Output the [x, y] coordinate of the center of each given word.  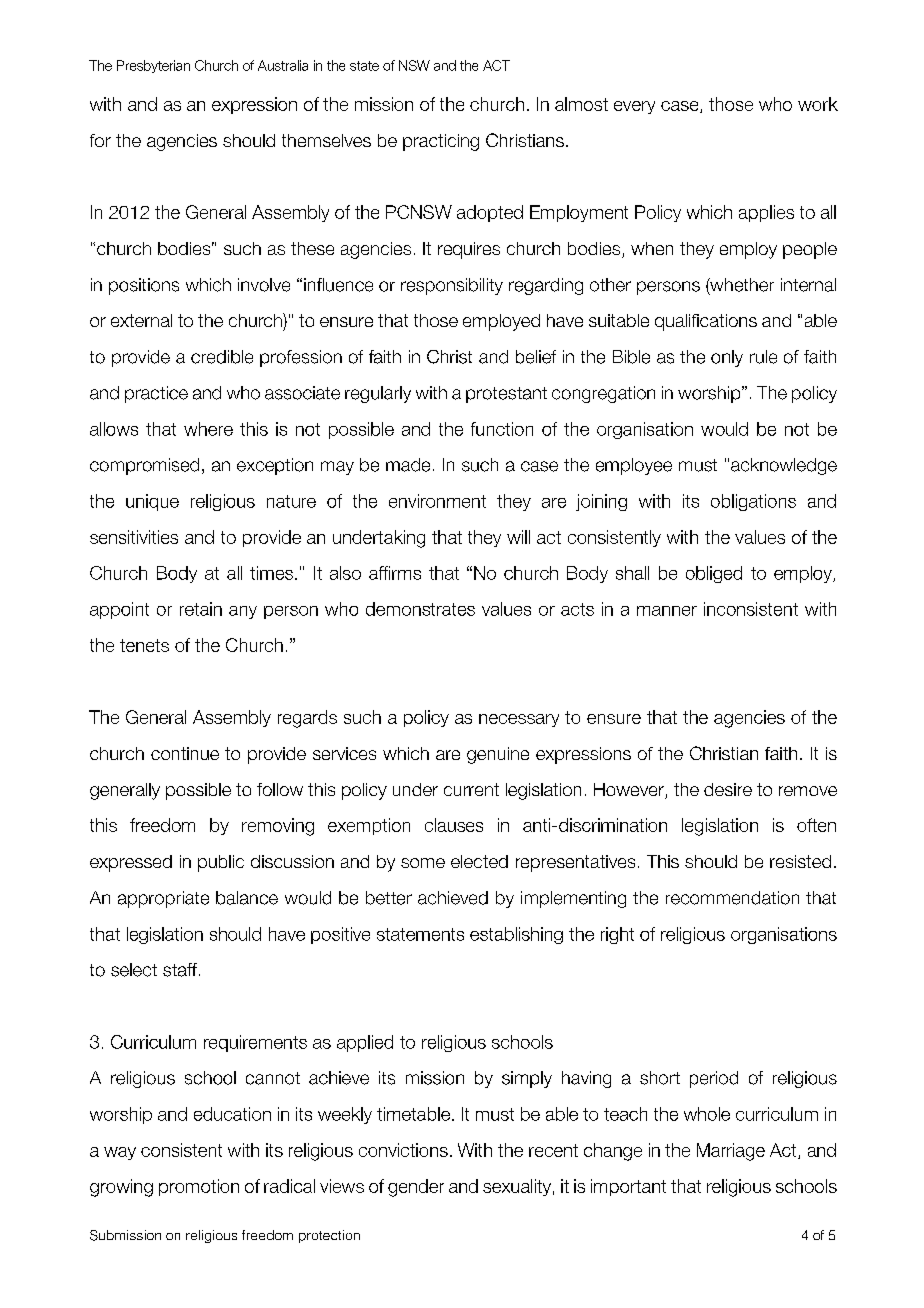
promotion [199, 1187]
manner [667, 611]
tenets [144, 645]
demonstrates [420, 609]
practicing [441, 142]
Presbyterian [153, 66]
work [818, 104]
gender [416, 1188]
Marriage [731, 1152]
